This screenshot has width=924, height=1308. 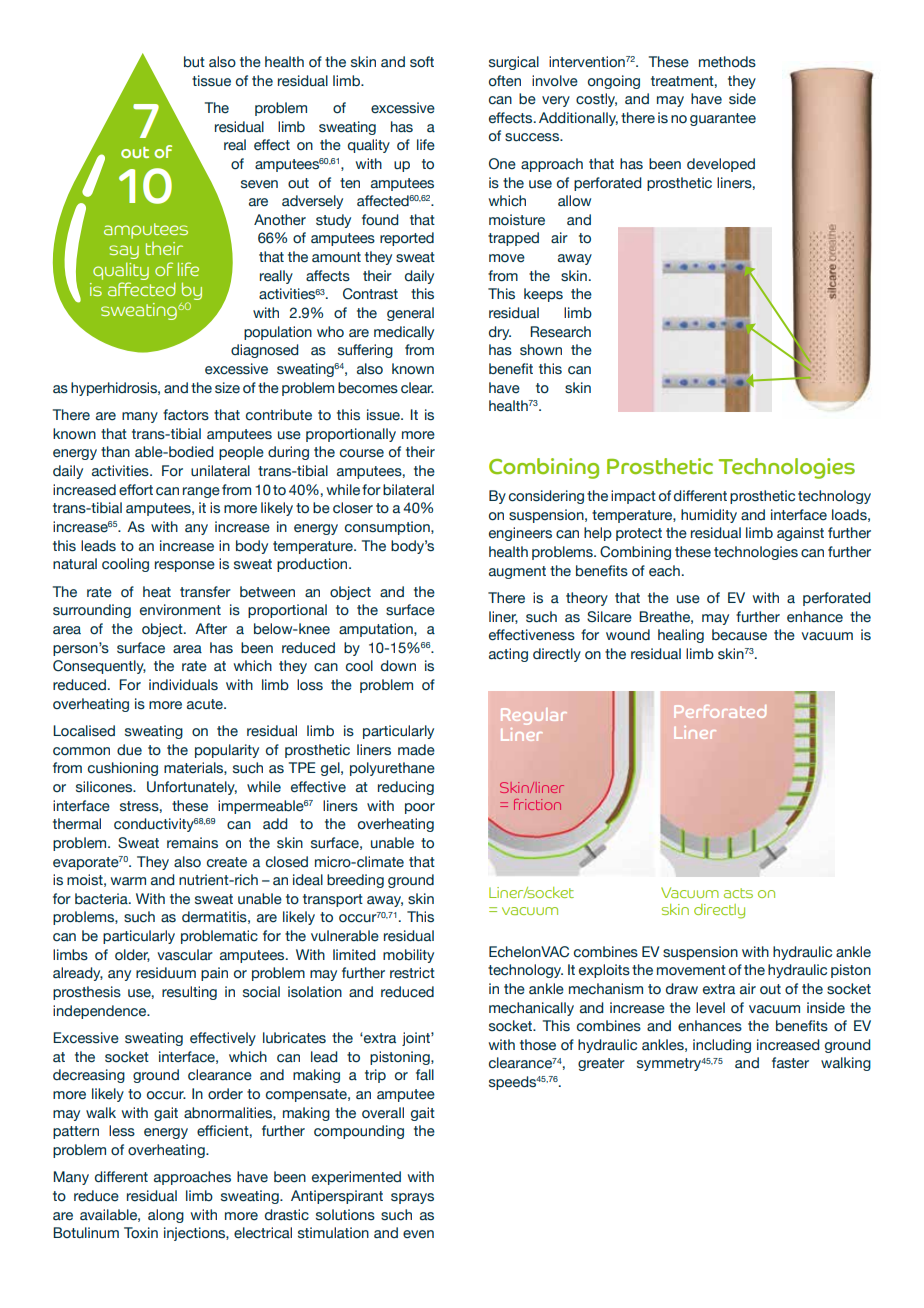 I want to click on because, so click(x=739, y=635).
